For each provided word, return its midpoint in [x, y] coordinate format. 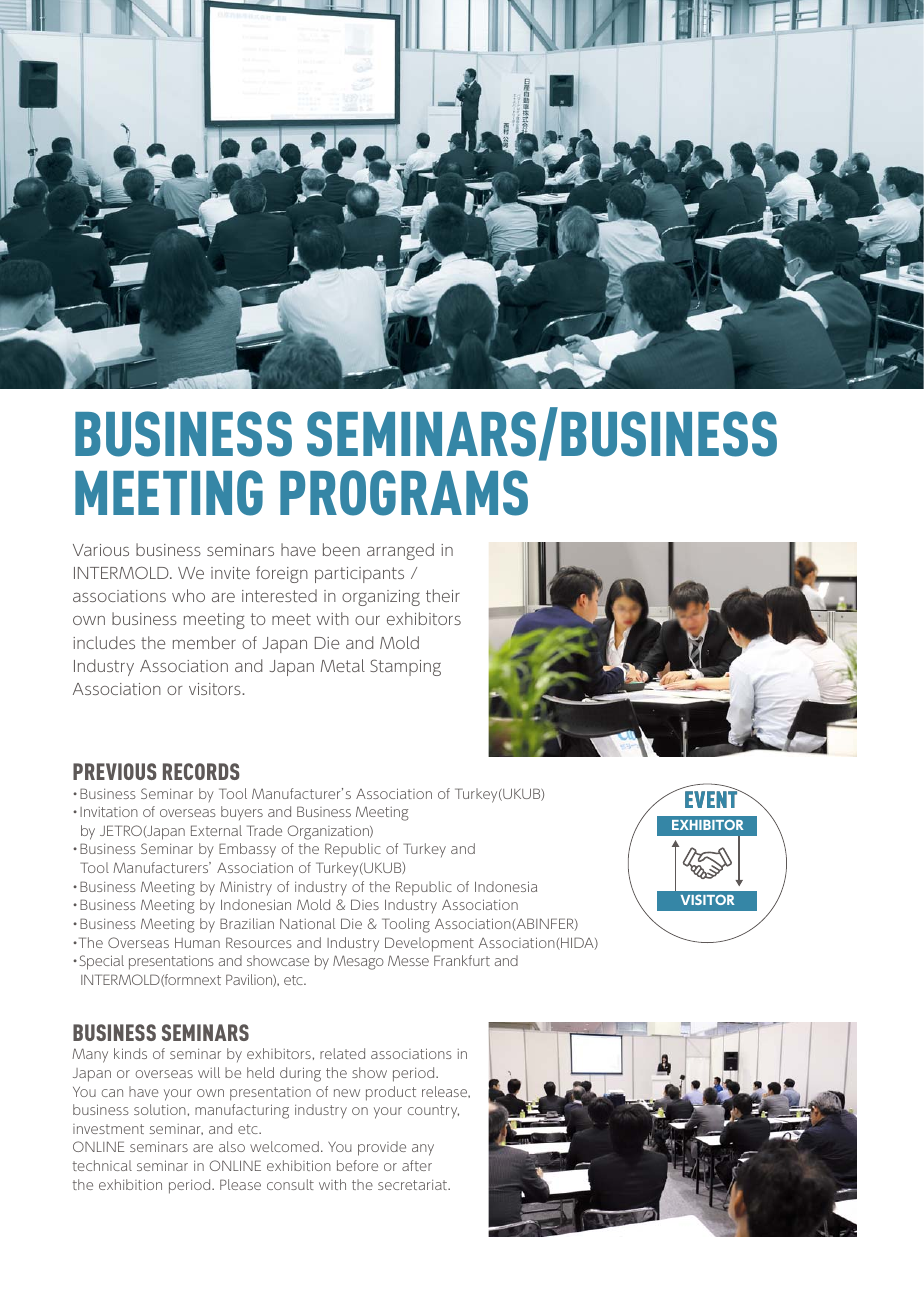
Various [101, 550]
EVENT [712, 799]
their [443, 595]
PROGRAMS [404, 493]
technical [102, 1165]
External [216, 830]
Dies [365, 904]
